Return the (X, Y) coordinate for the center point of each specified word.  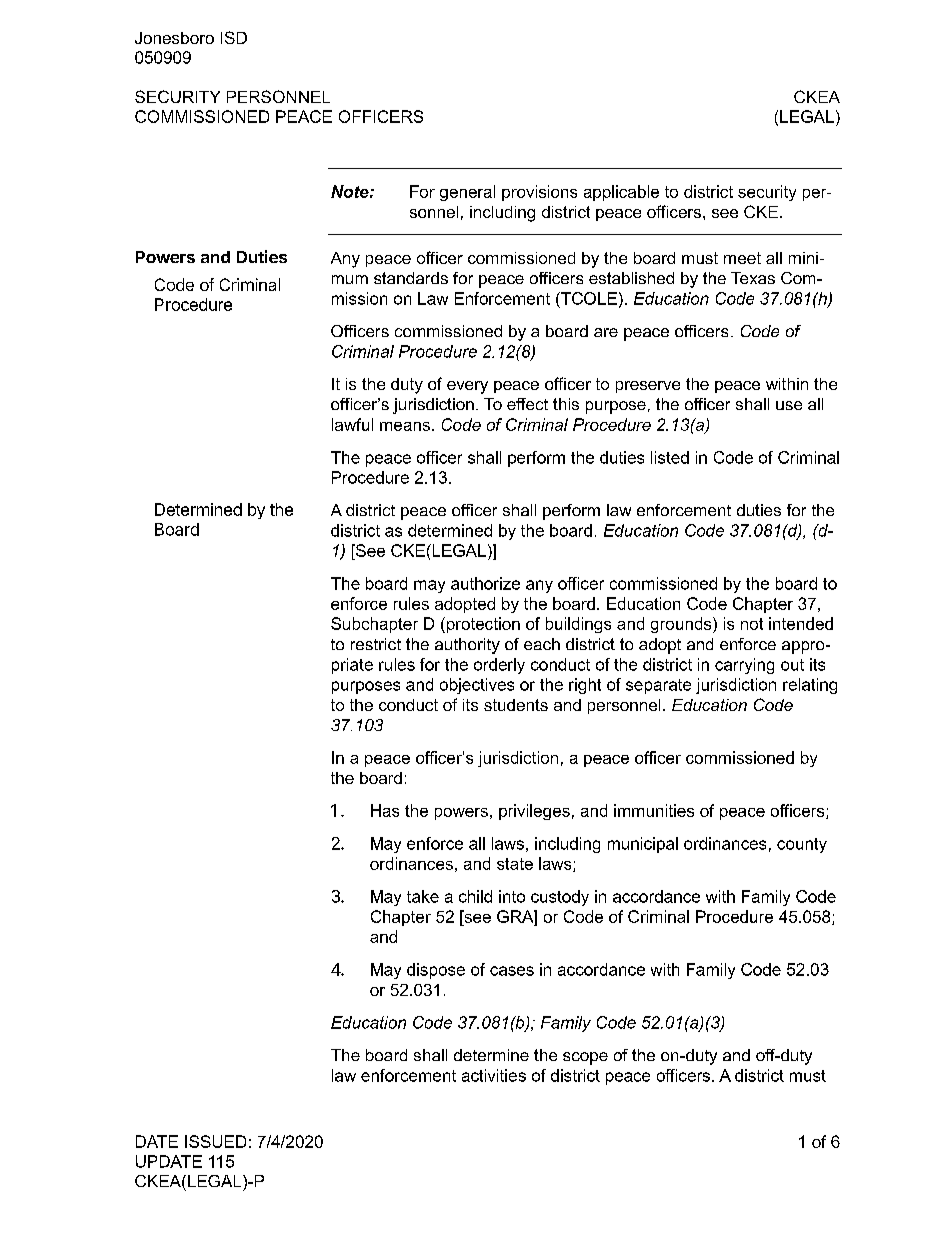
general (467, 193)
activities (494, 1075)
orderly (499, 666)
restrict (376, 644)
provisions (539, 193)
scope (585, 1058)
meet (742, 258)
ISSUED (215, 1141)
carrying (744, 666)
